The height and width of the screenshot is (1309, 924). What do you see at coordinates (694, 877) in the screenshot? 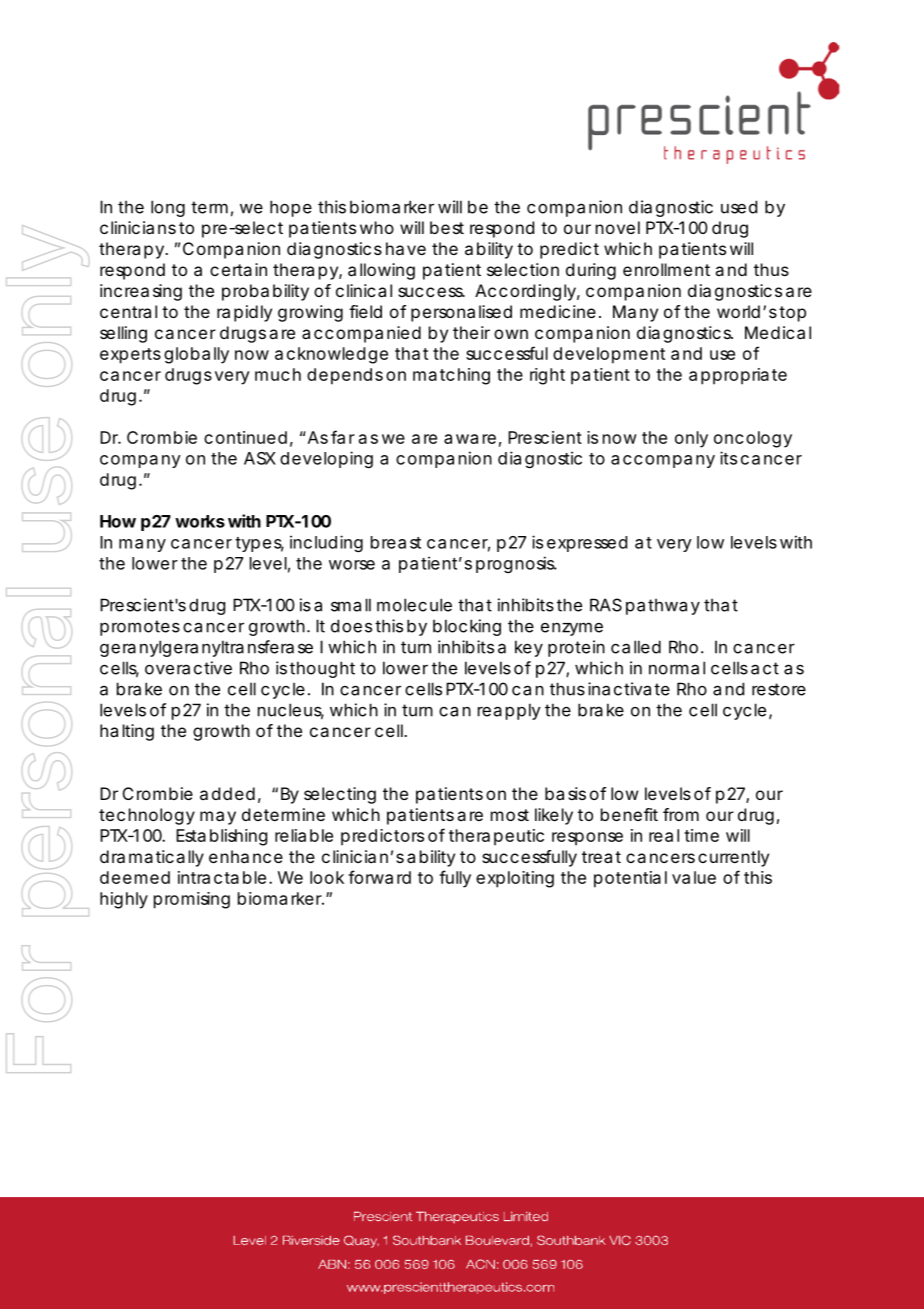
I see `value` at bounding box center [694, 877].
